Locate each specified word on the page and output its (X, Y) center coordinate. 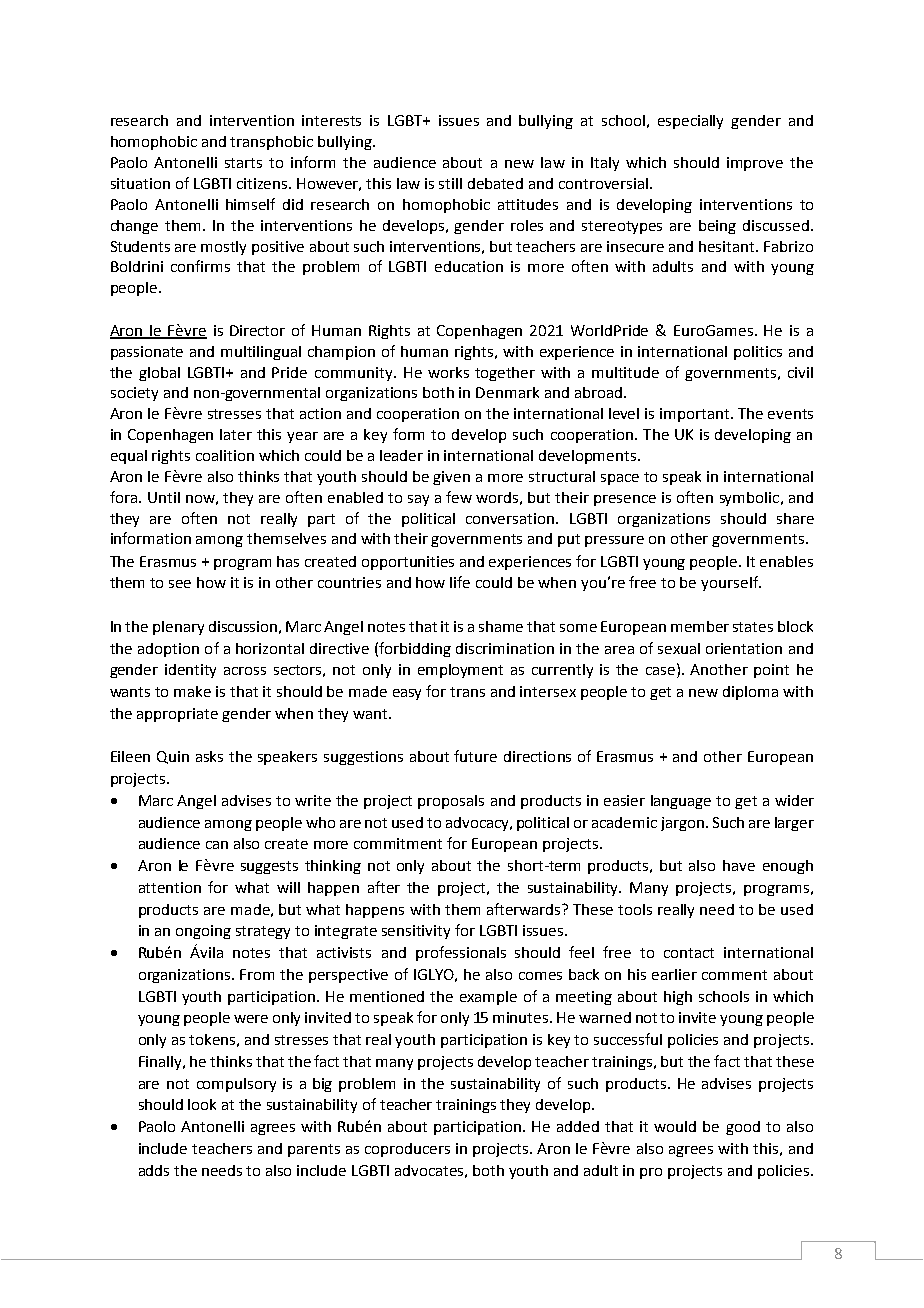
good (743, 1128)
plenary (178, 628)
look (202, 1104)
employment (460, 671)
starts (243, 163)
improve (755, 164)
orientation (744, 648)
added (578, 1126)
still (450, 183)
